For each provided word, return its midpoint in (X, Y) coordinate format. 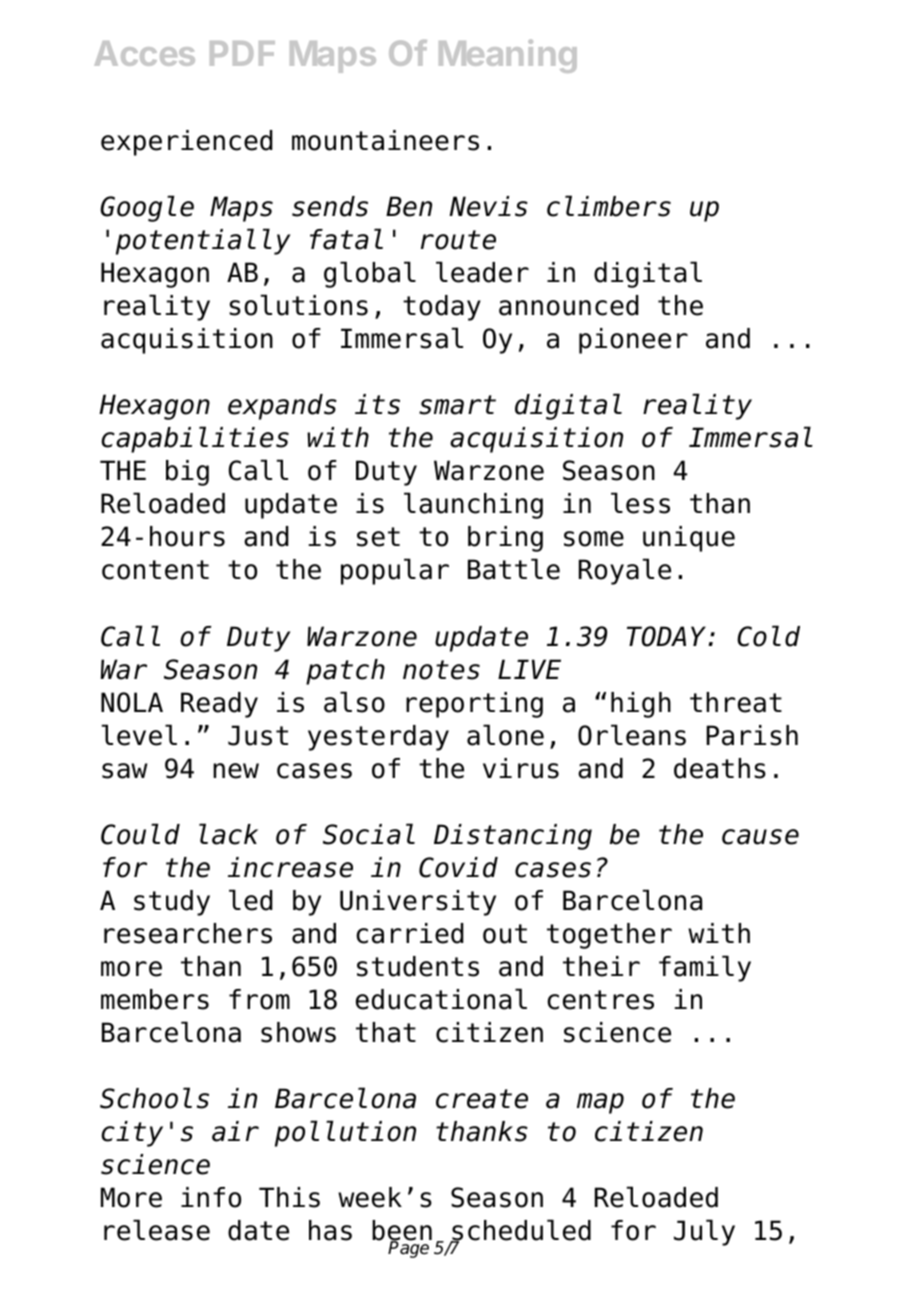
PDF (242, 53)
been (402, 1231)
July (704, 1232)
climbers (609, 206)
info (211, 1197)
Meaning (508, 56)
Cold (768, 636)
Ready (219, 705)
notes (441, 670)
